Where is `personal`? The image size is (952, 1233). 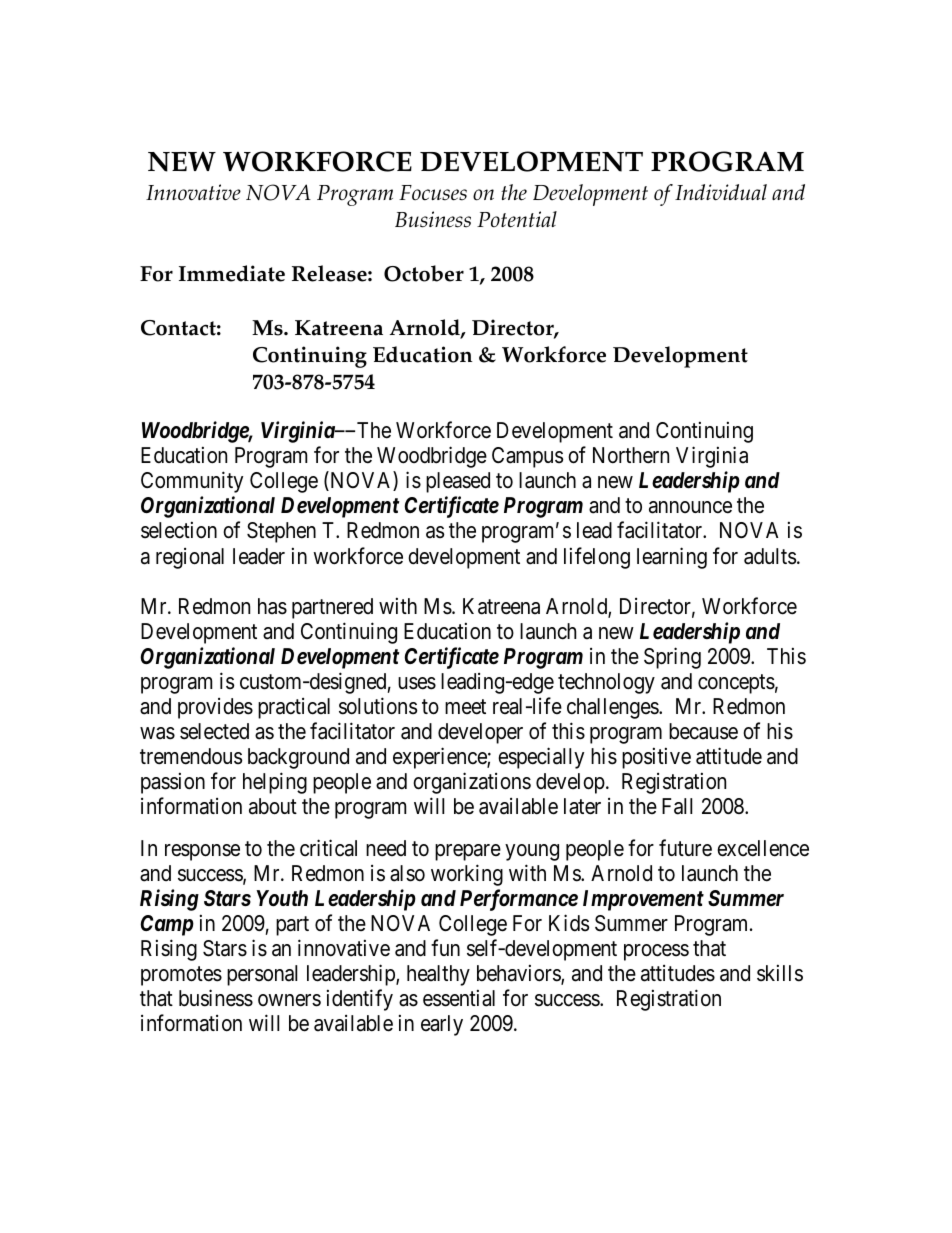
personal is located at coordinates (262, 975).
